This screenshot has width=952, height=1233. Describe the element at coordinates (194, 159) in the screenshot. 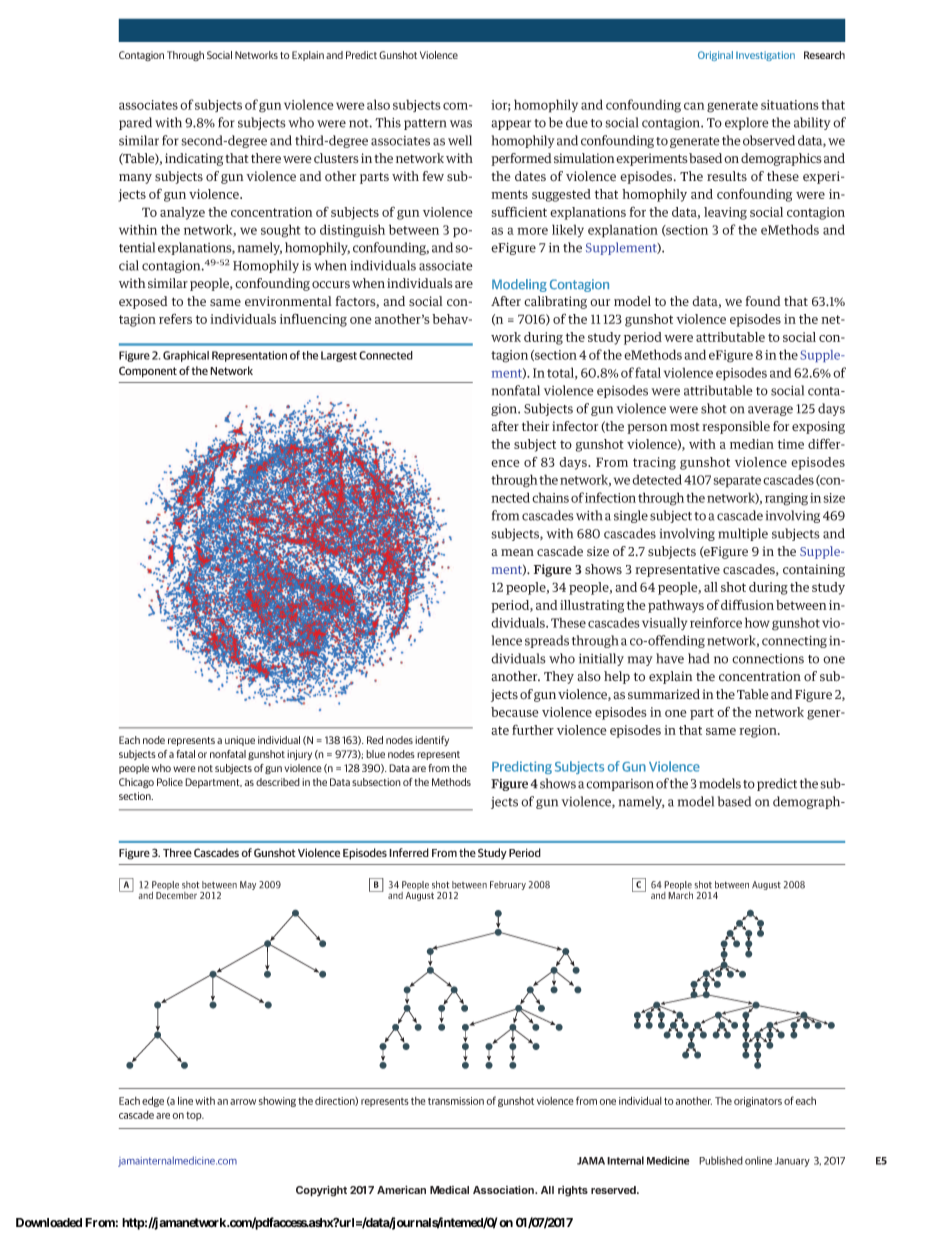

I see `indicating` at that location.
